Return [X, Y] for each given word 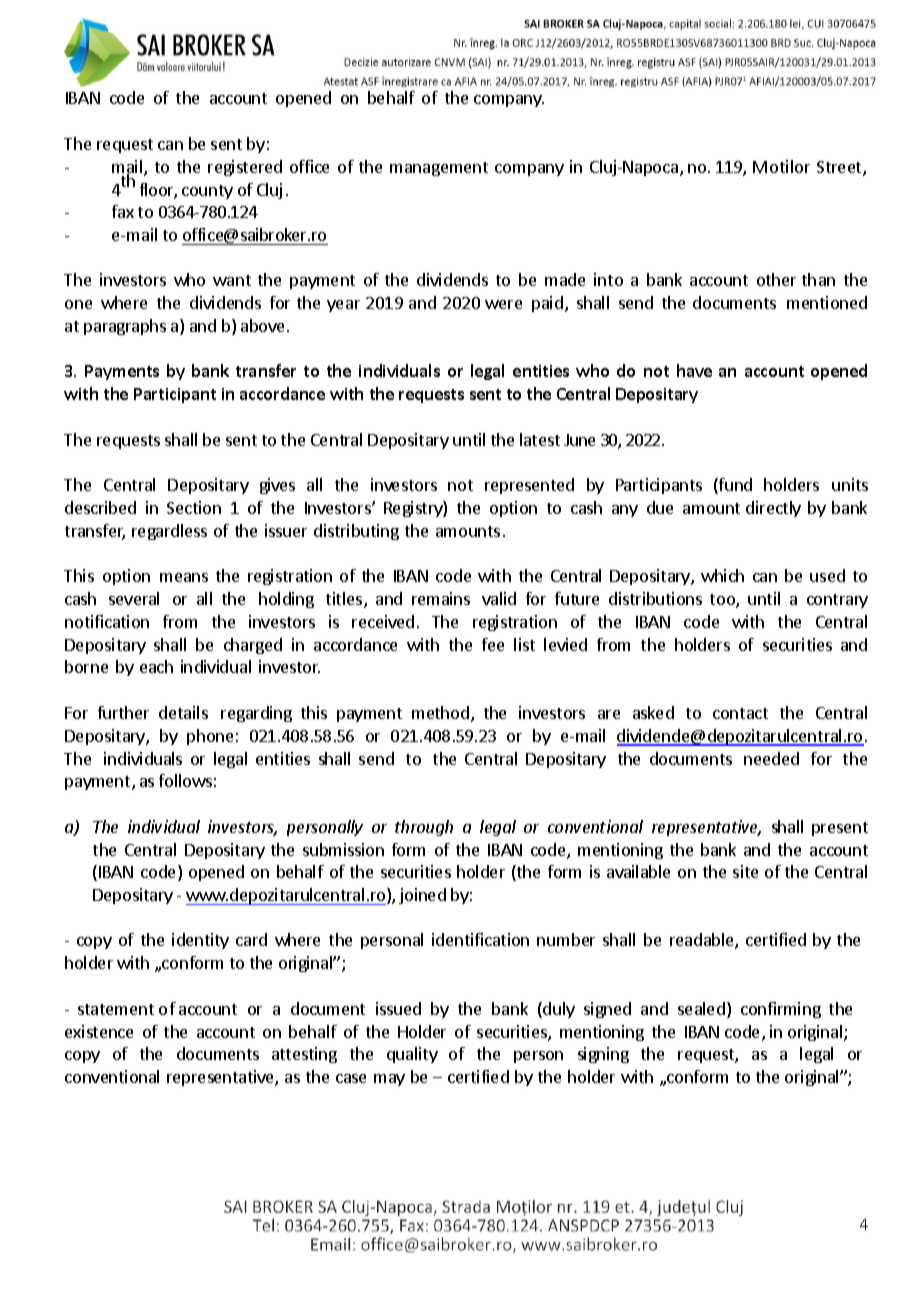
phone [210, 737]
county [207, 192]
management [439, 169]
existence [99, 1031]
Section [194, 507]
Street [840, 168]
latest [540, 439]
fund [734, 486]
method [440, 712]
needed [771, 758]
